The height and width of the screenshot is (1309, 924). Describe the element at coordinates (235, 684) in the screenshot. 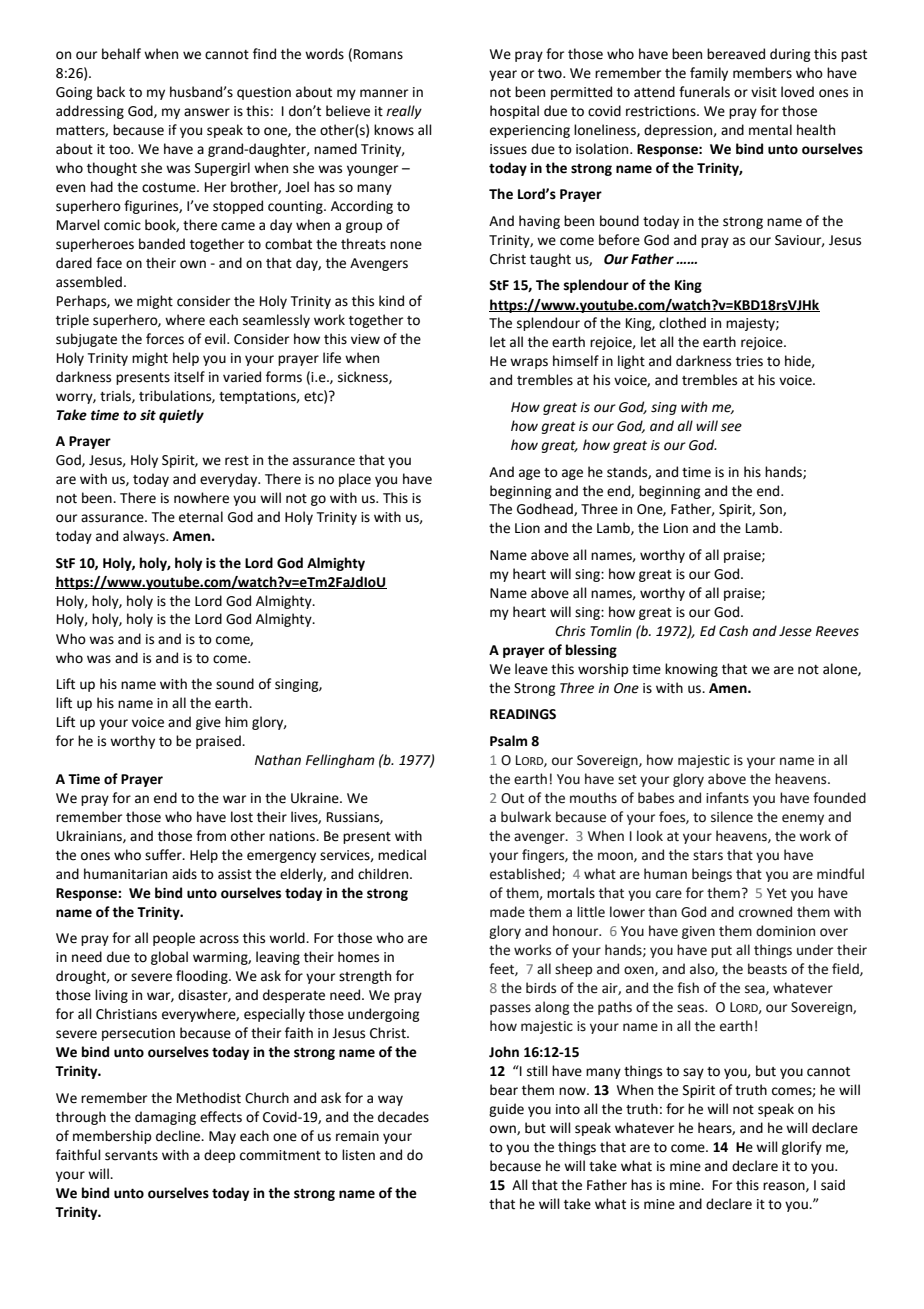

I see `sound` at that location.
